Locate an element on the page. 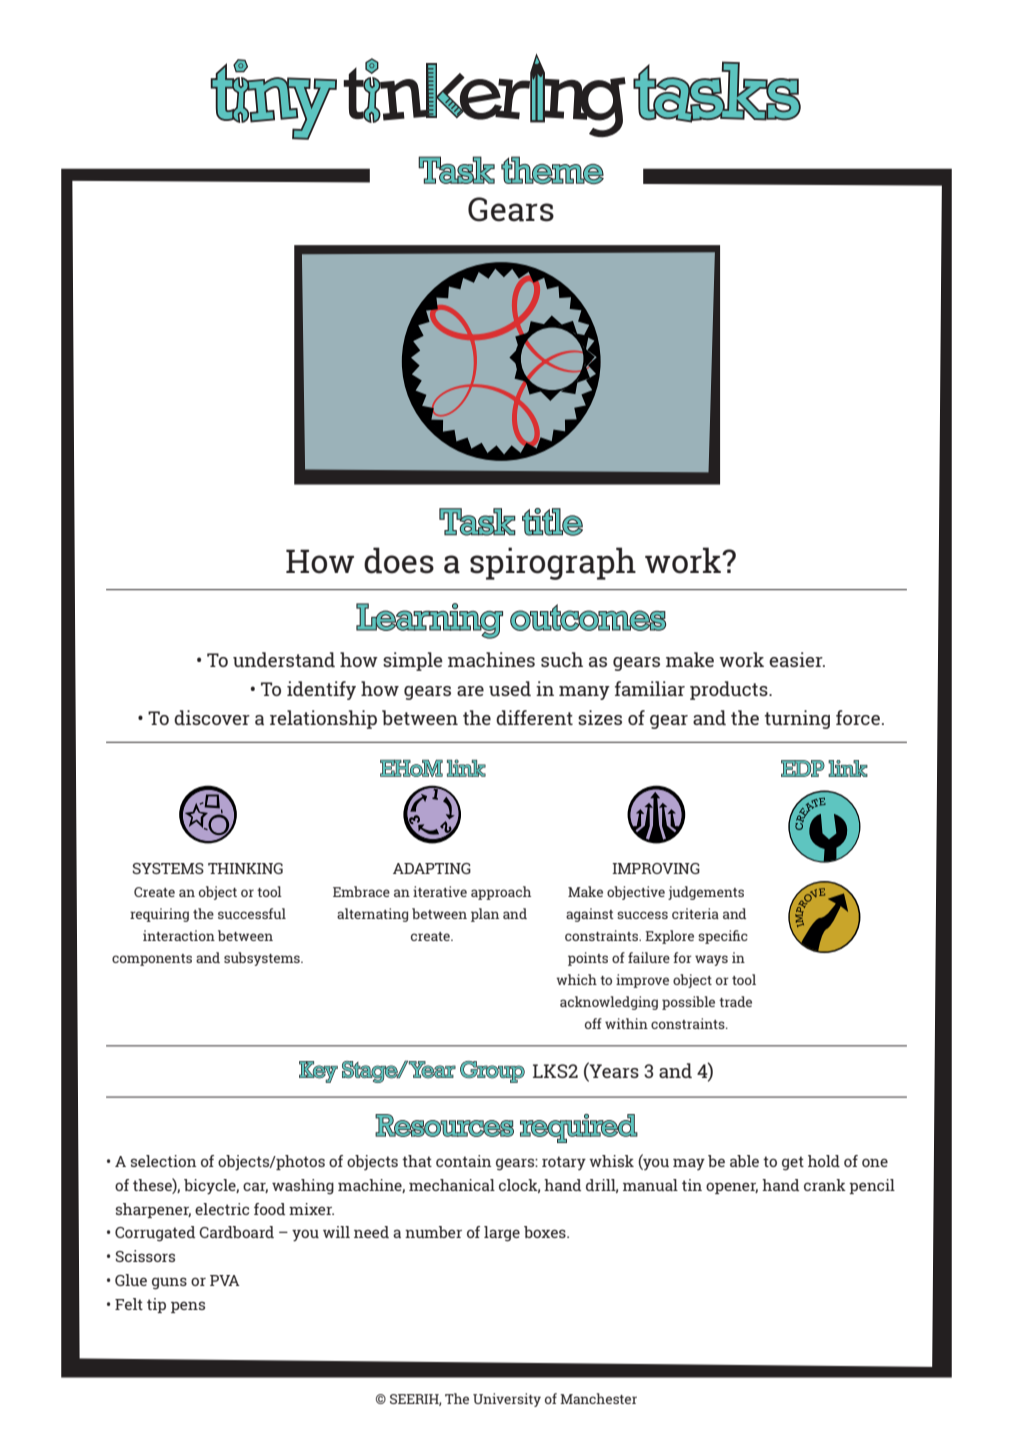  trade is located at coordinates (735, 1001).
